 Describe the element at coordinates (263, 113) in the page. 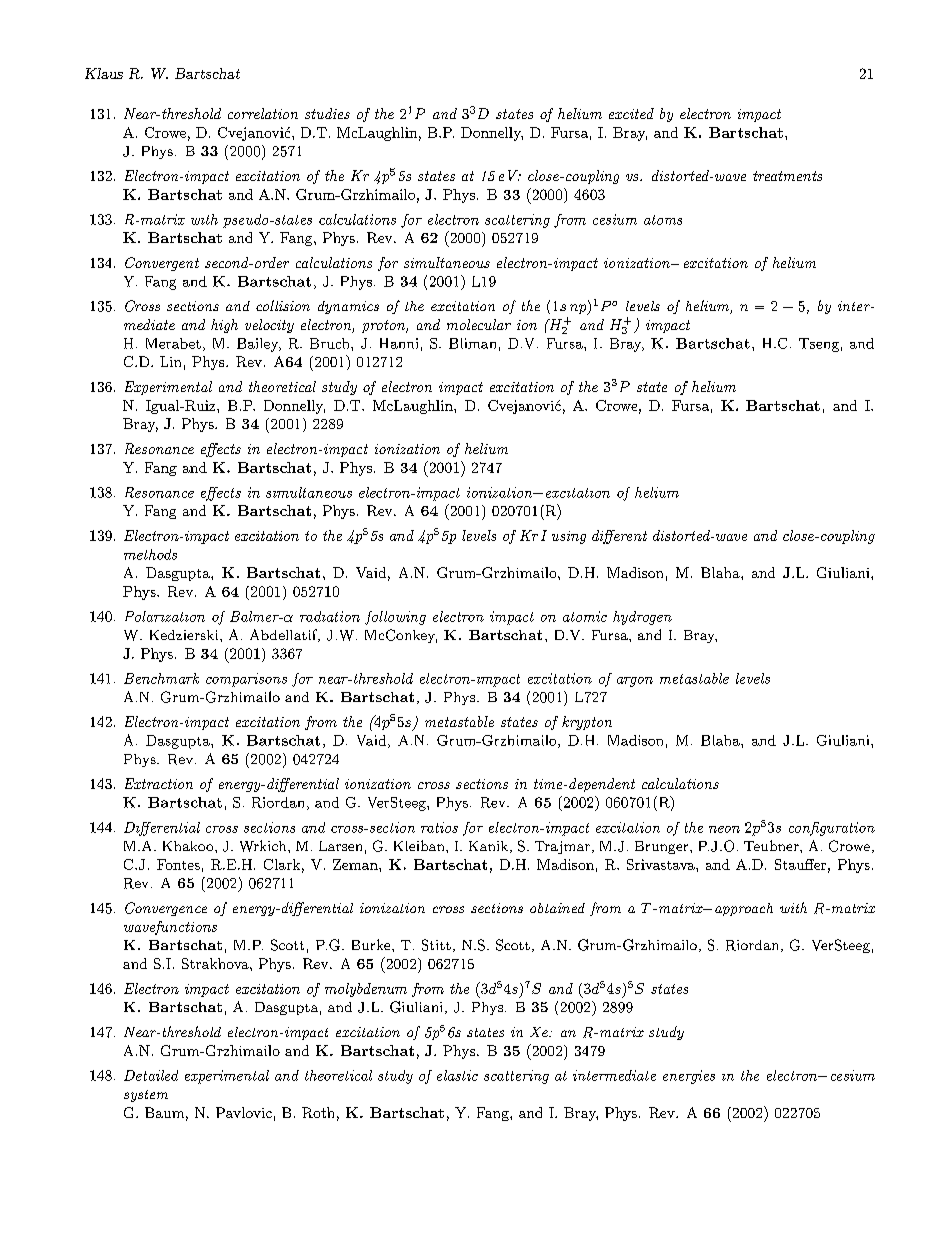

I see `correlation` at that location.
